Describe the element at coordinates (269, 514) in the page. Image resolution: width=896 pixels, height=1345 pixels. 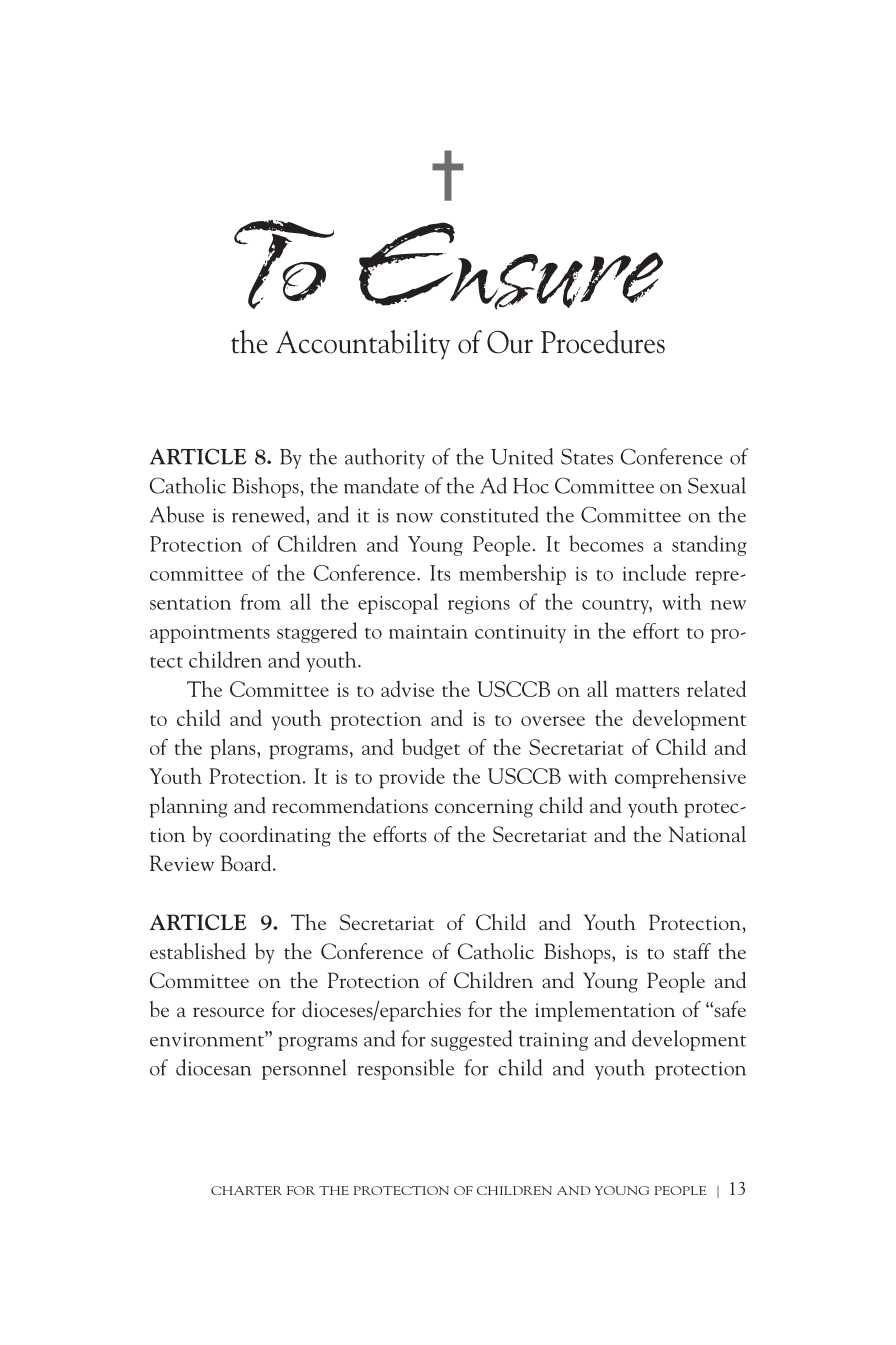
I see `renewed` at that location.
